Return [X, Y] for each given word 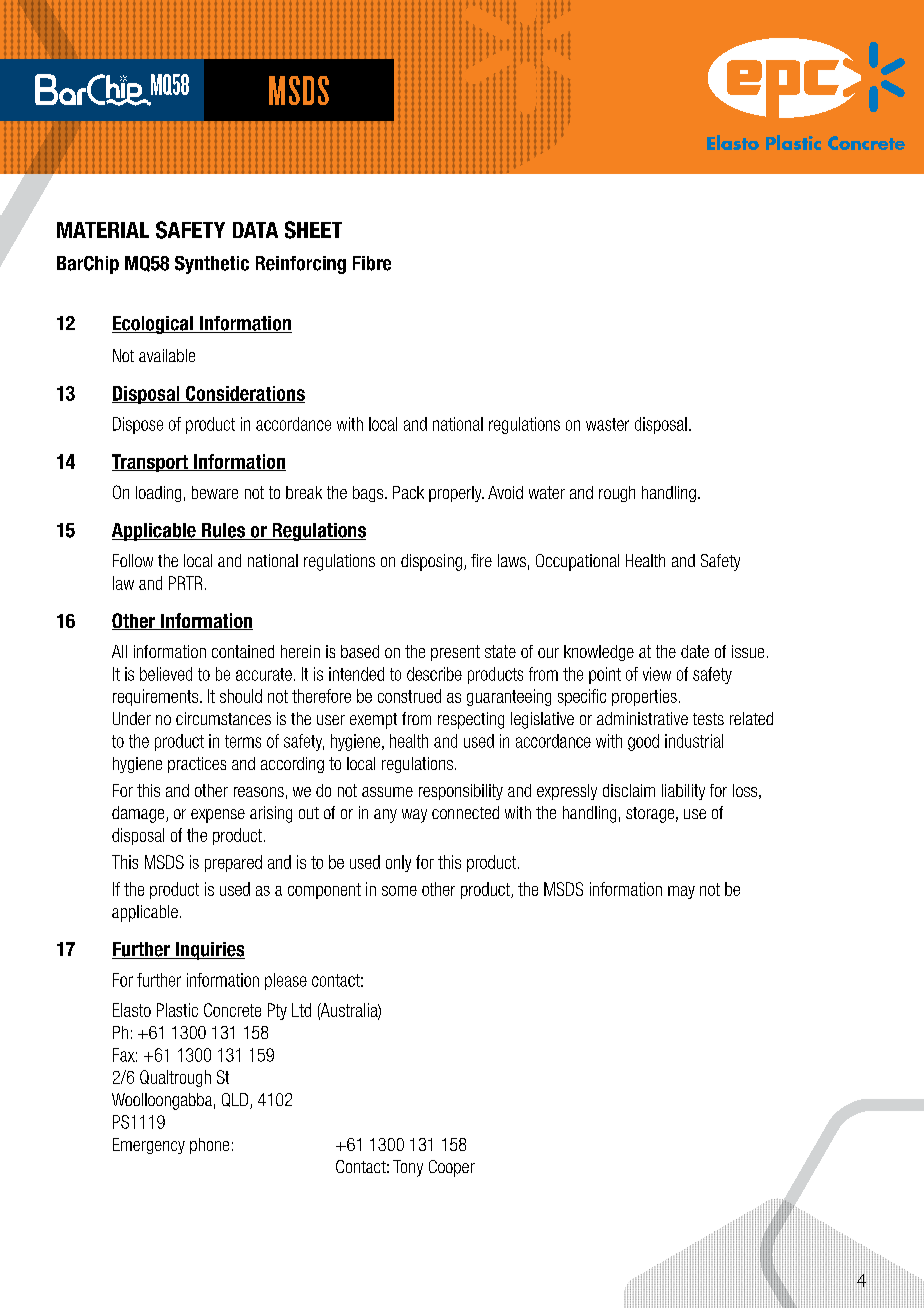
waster [607, 424]
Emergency [149, 1146]
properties [644, 697]
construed [409, 696]
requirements [157, 697]
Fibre [372, 263]
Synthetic [212, 265]
